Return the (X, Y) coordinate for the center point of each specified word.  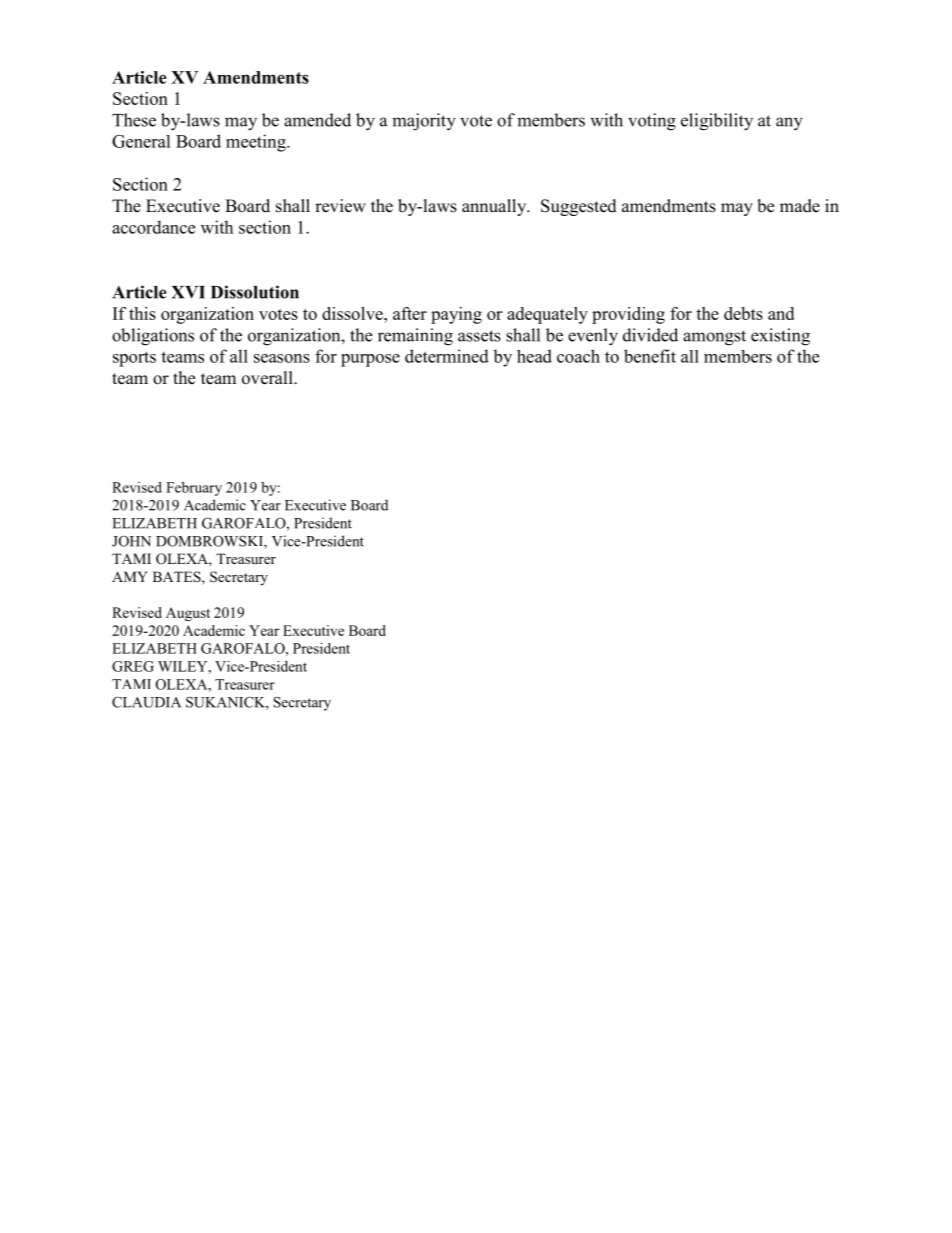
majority (424, 122)
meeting (257, 143)
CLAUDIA (146, 702)
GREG (133, 666)
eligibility (717, 122)
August (188, 614)
